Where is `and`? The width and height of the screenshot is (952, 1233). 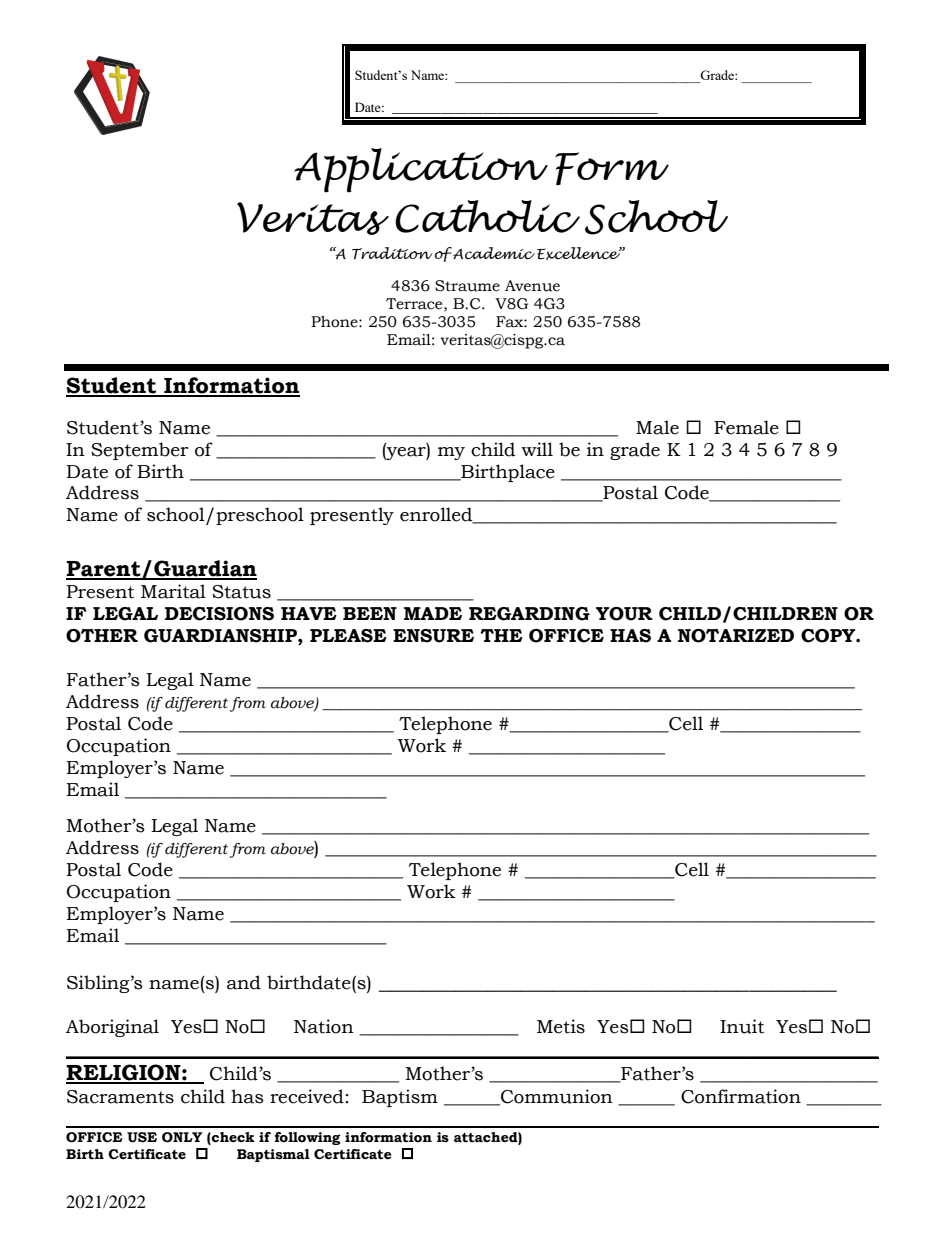
and is located at coordinates (244, 982).
